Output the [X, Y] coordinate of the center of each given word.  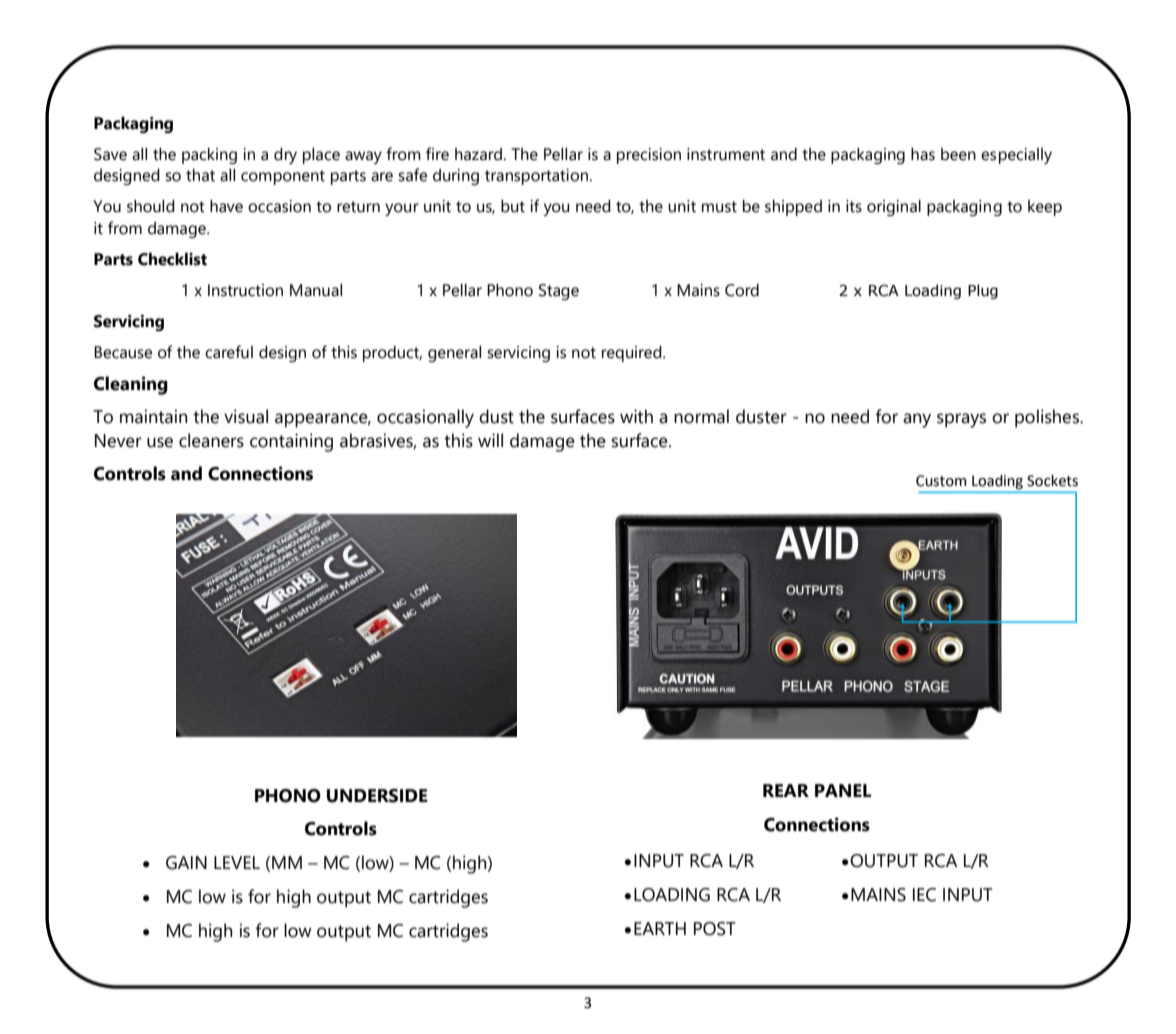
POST [715, 929]
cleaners [211, 440]
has [923, 154]
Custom [941, 481]
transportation [536, 177]
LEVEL [237, 862]
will [490, 440]
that [200, 175]
